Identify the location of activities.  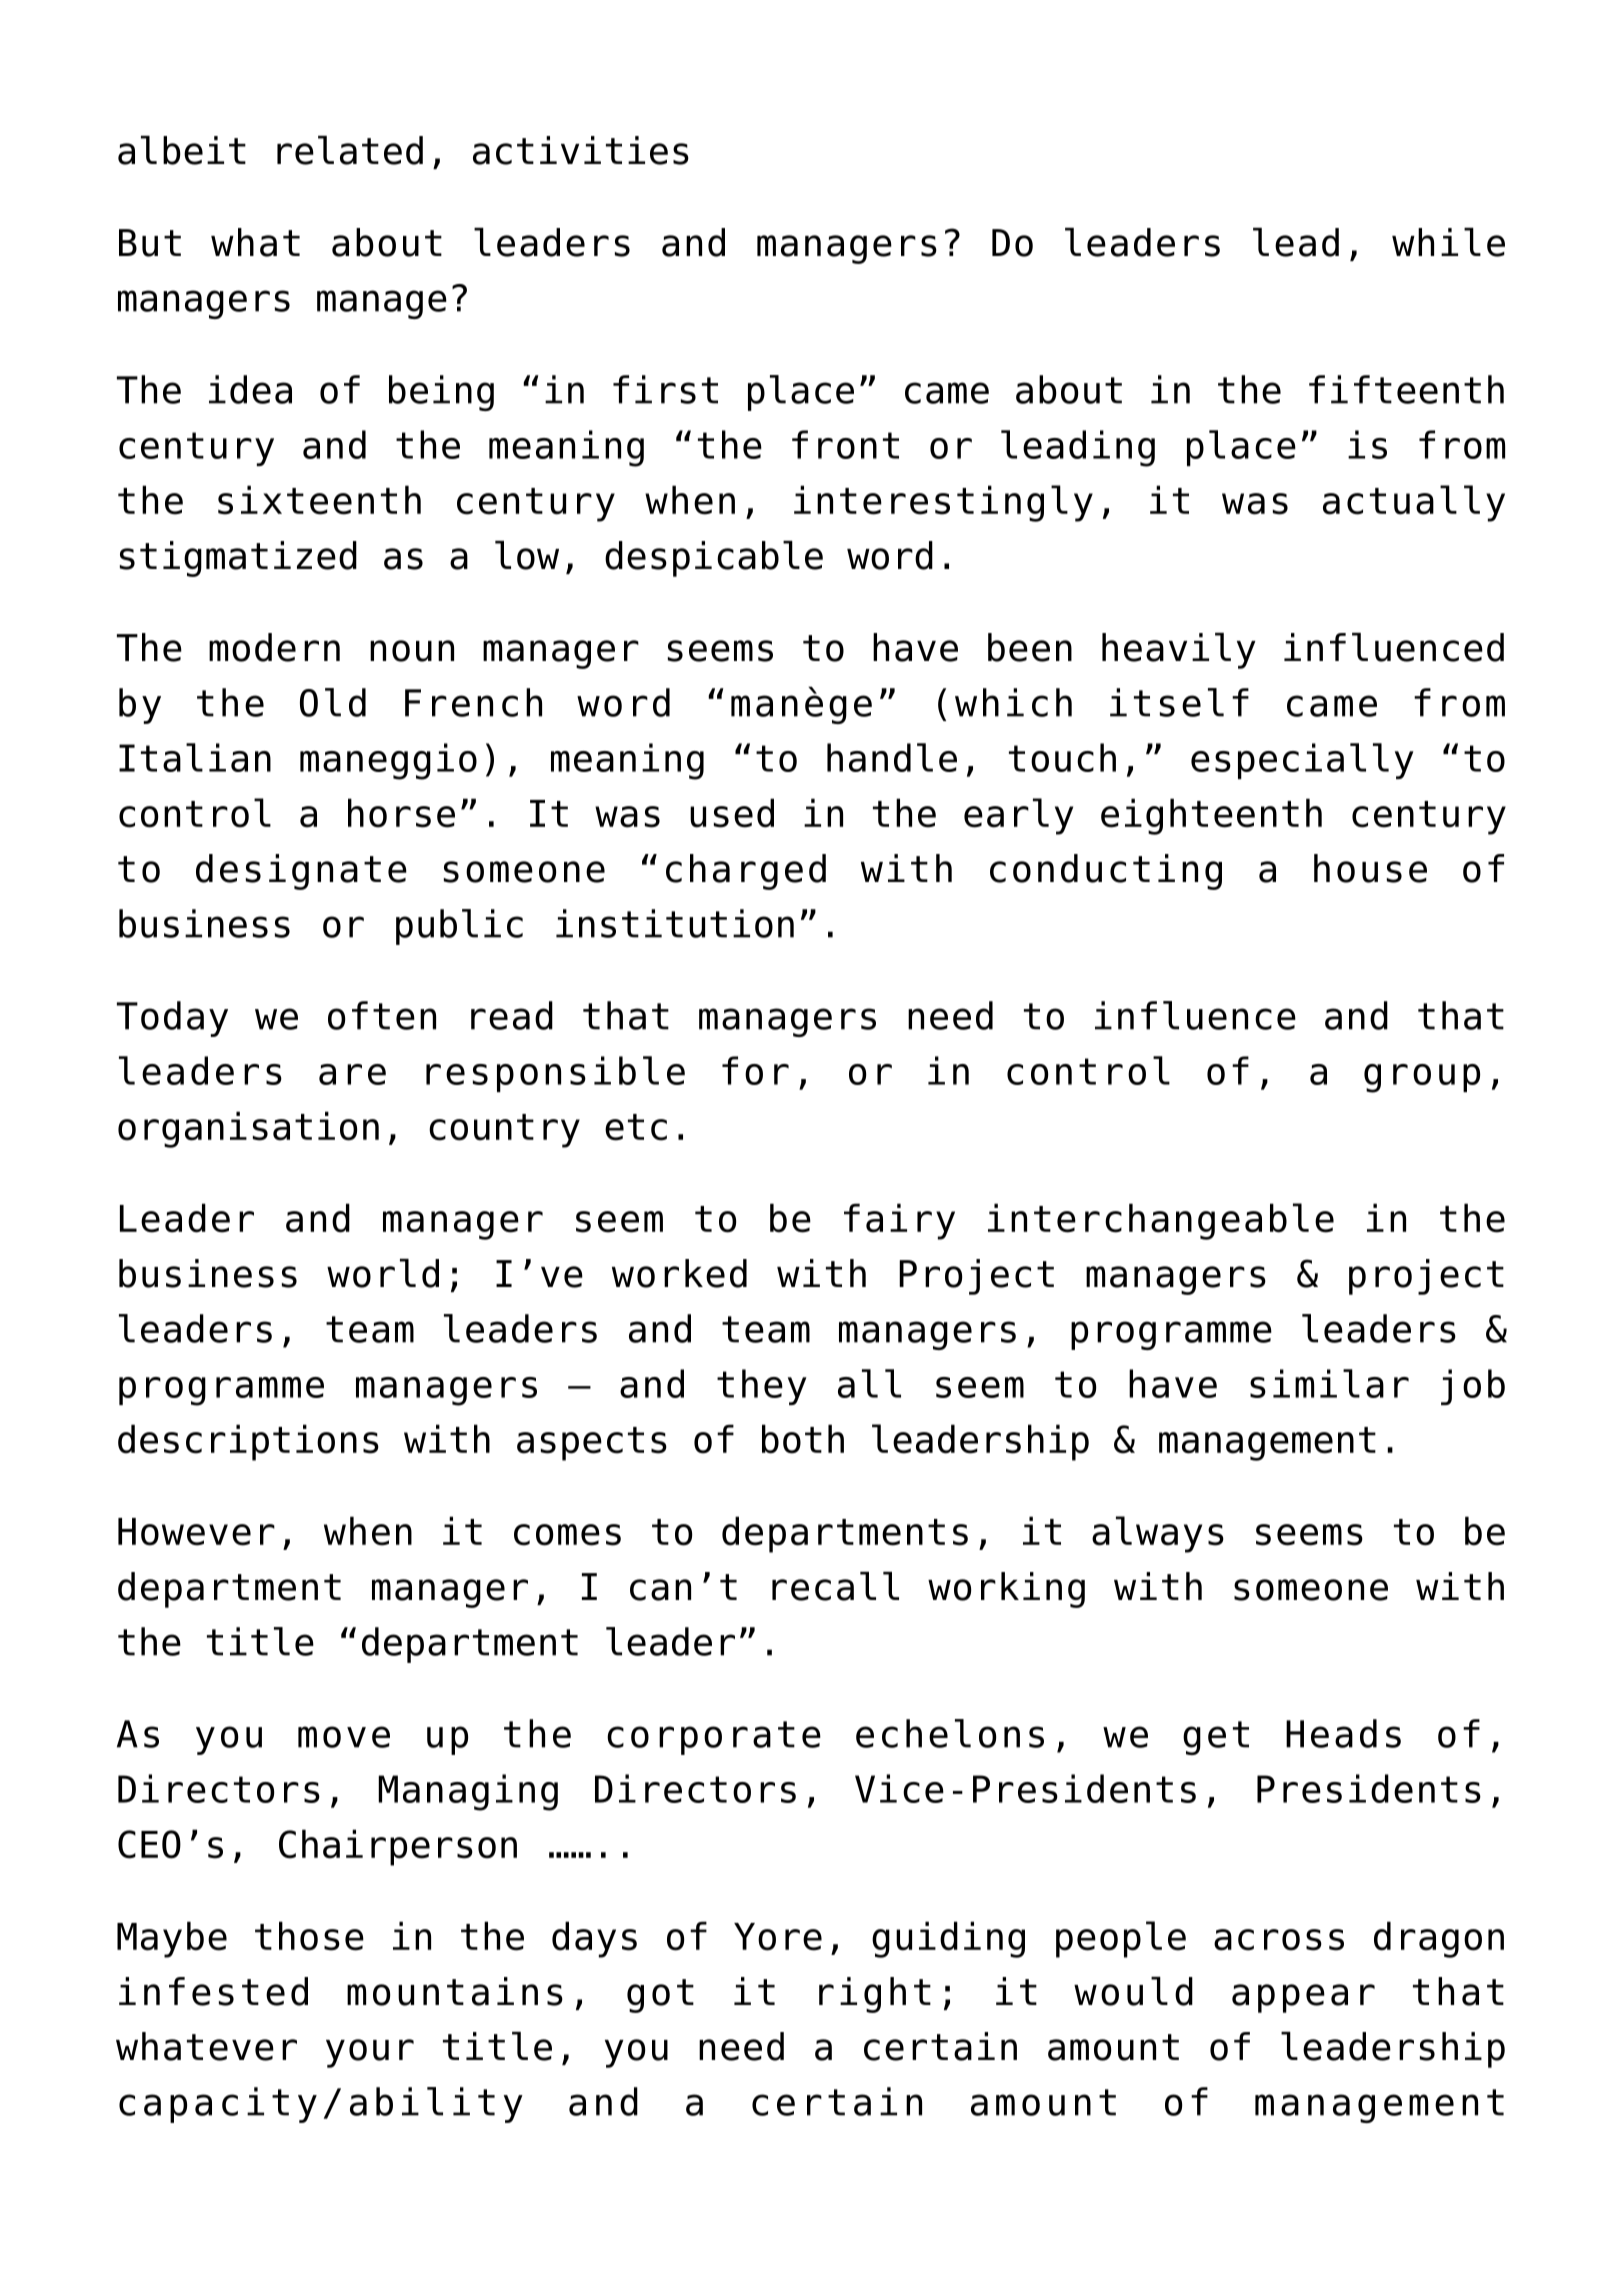
(581, 150).
